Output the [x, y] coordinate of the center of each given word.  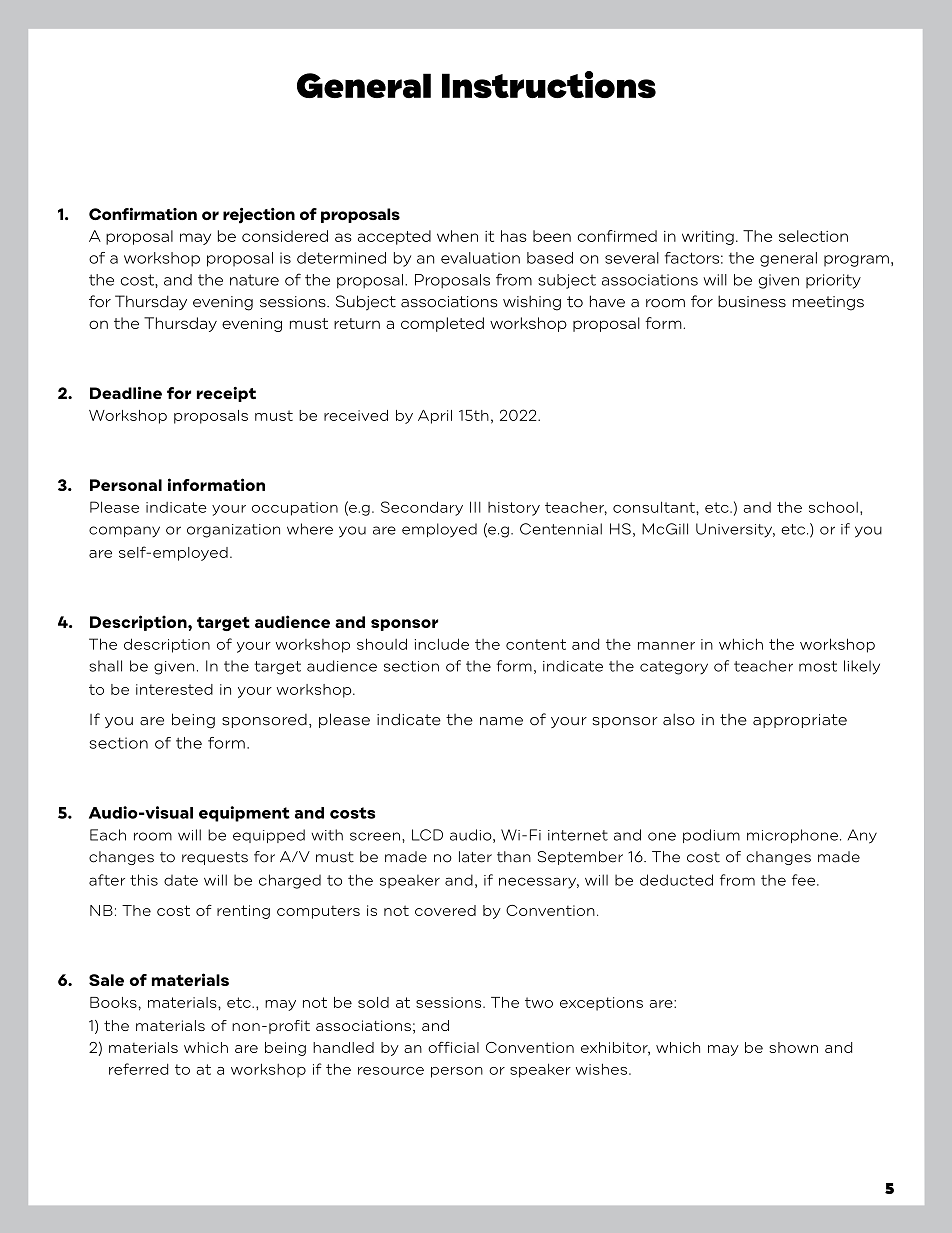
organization [233, 531]
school [833, 507]
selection [813, 236]
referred [138, 1069]
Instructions [549, 84]
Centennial [561, 529]
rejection [259, 216]
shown [793, 1047]
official [453, 1047]
